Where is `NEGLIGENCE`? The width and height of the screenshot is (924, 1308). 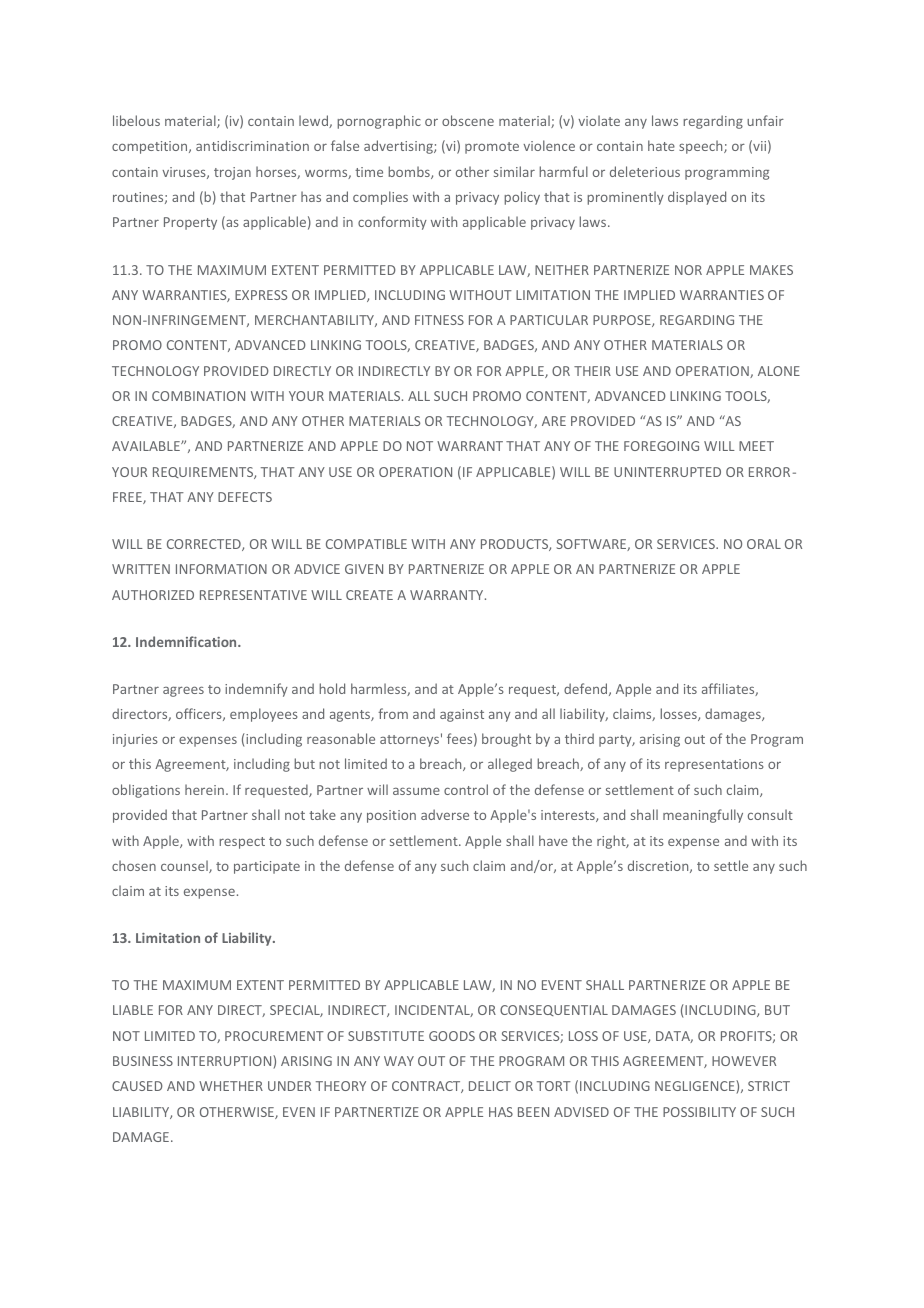 NEGLIGENCE is located at coordinates (696, 1085).
